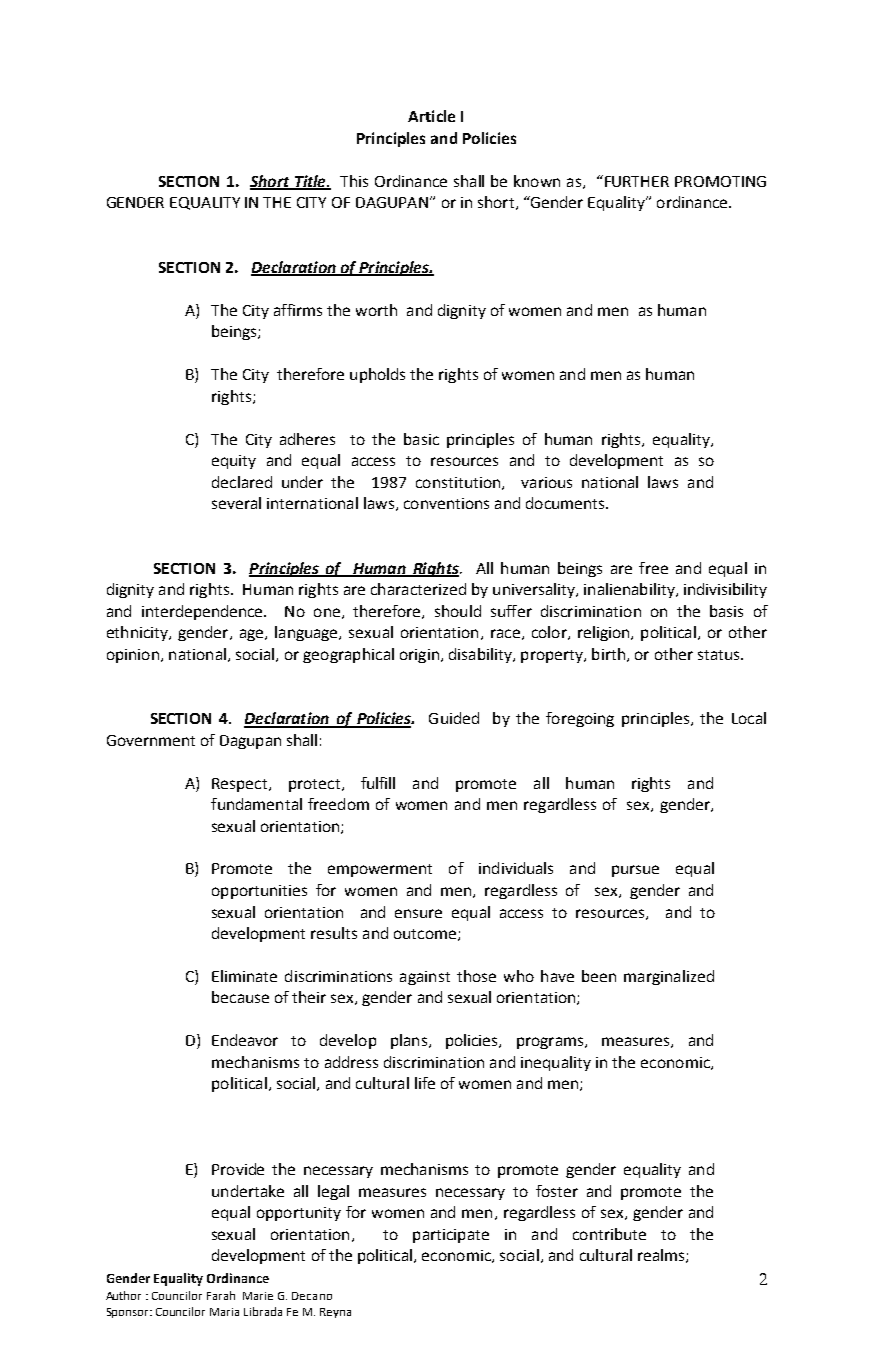 This page has width=873, height=1372. Describe the element at coordinates (418, 913) in the page. I see `ensure` at that location.
